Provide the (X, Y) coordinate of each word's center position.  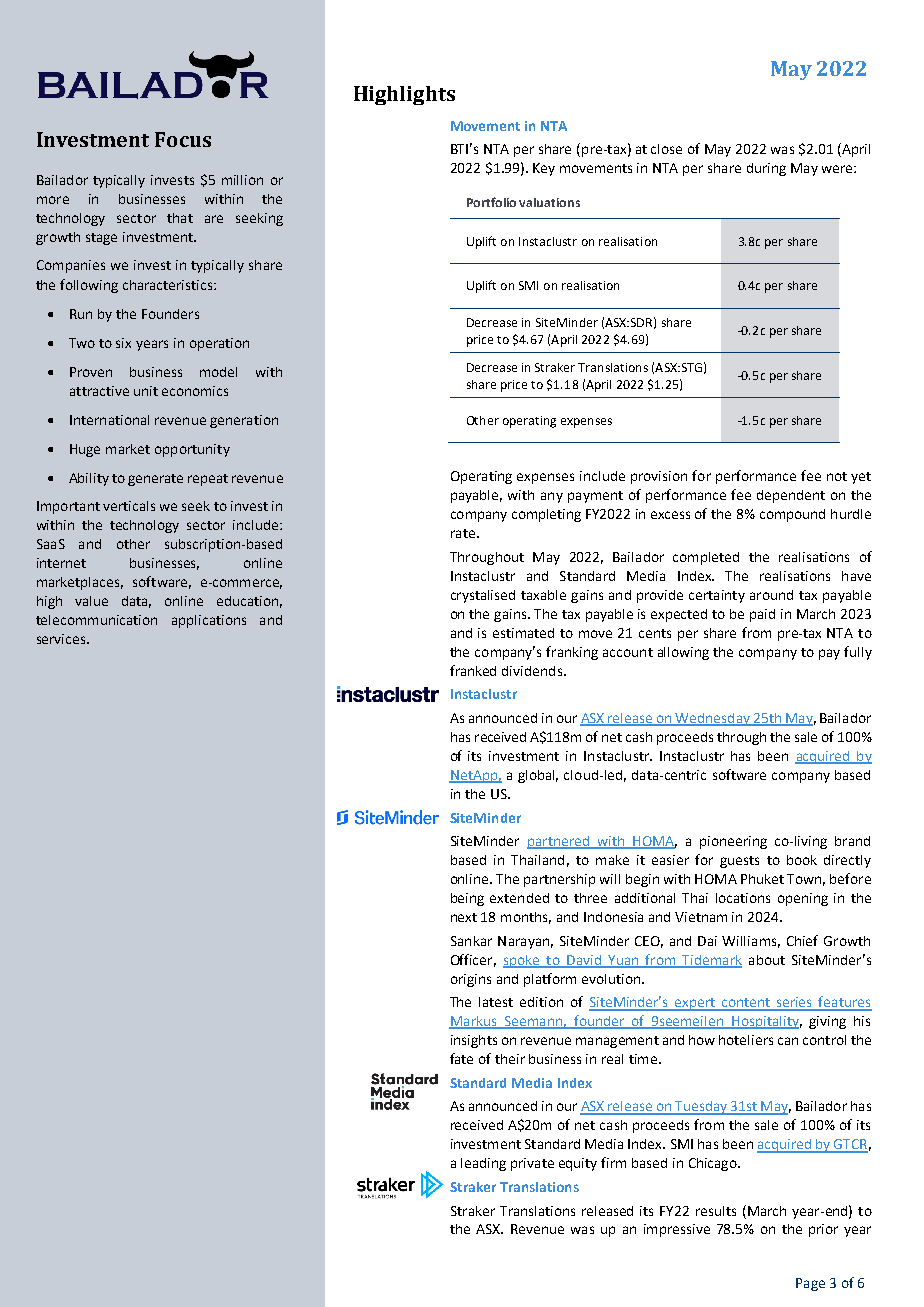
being (467, 899)
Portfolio (491, 202)
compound (792, 515)
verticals (129, 506)
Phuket (762, 879)
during (766, 169)
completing (546, 515)
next (464, 917)
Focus (183, 139)
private (532, 1164)
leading (483, 1164)
